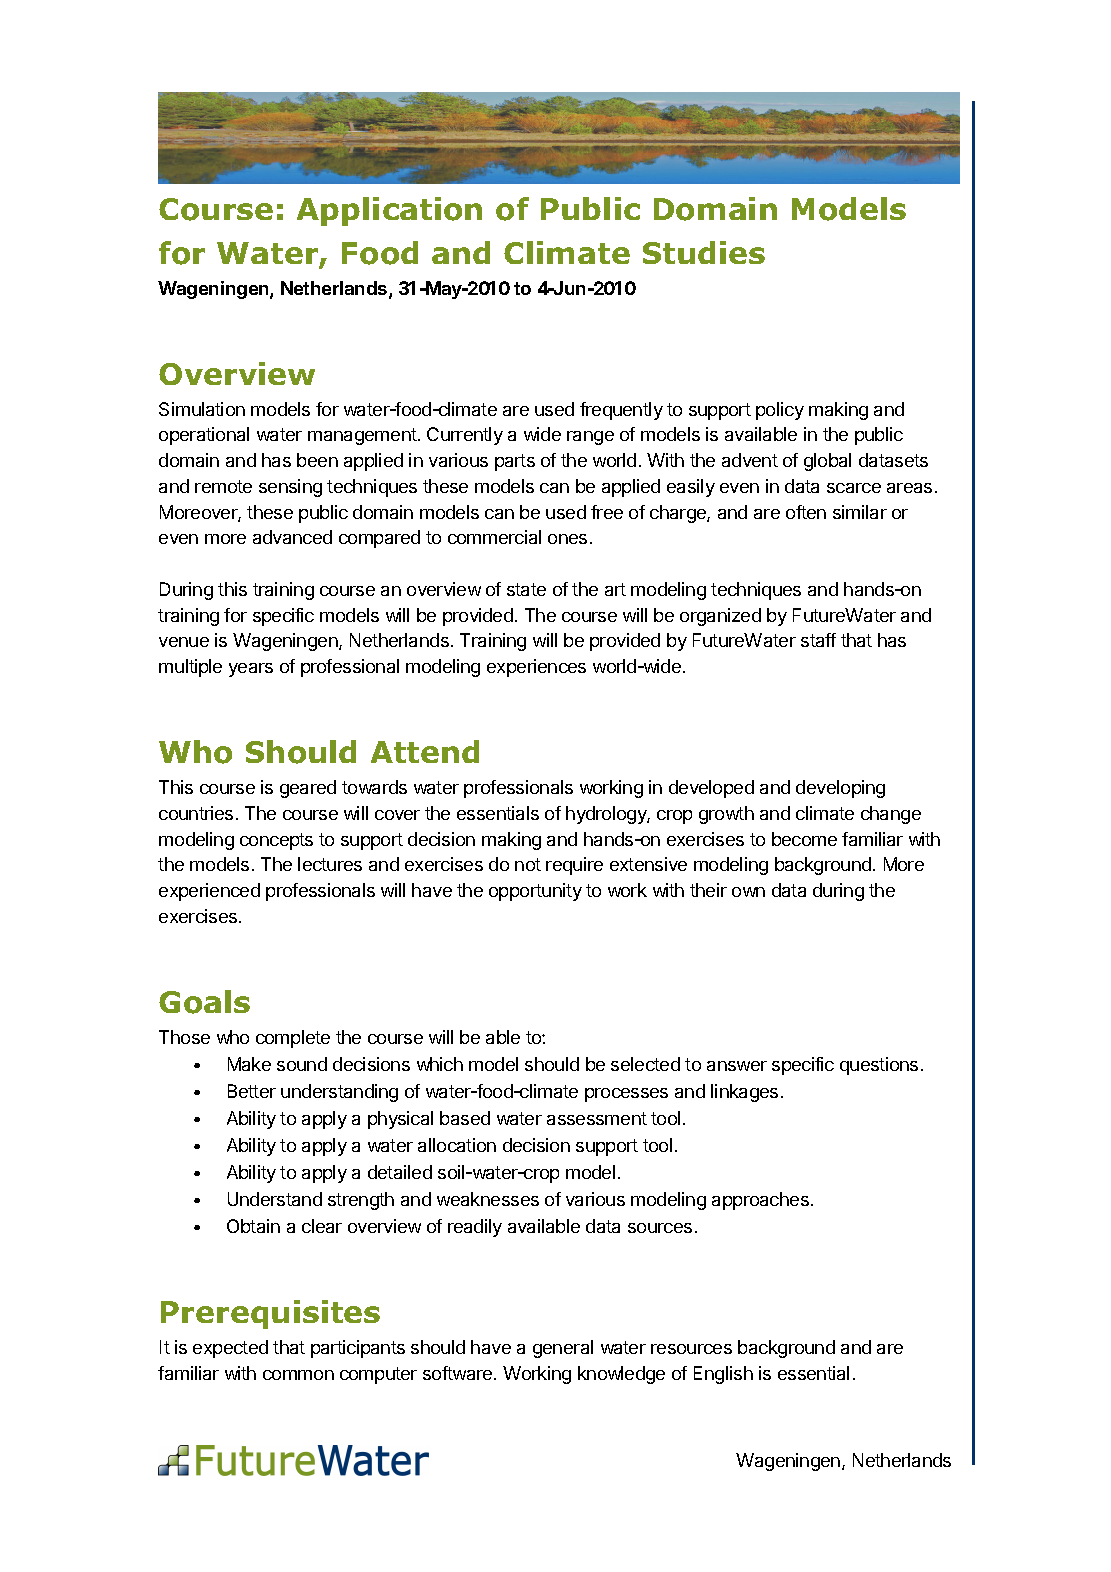  I want to click on years, so click(251, 670).
